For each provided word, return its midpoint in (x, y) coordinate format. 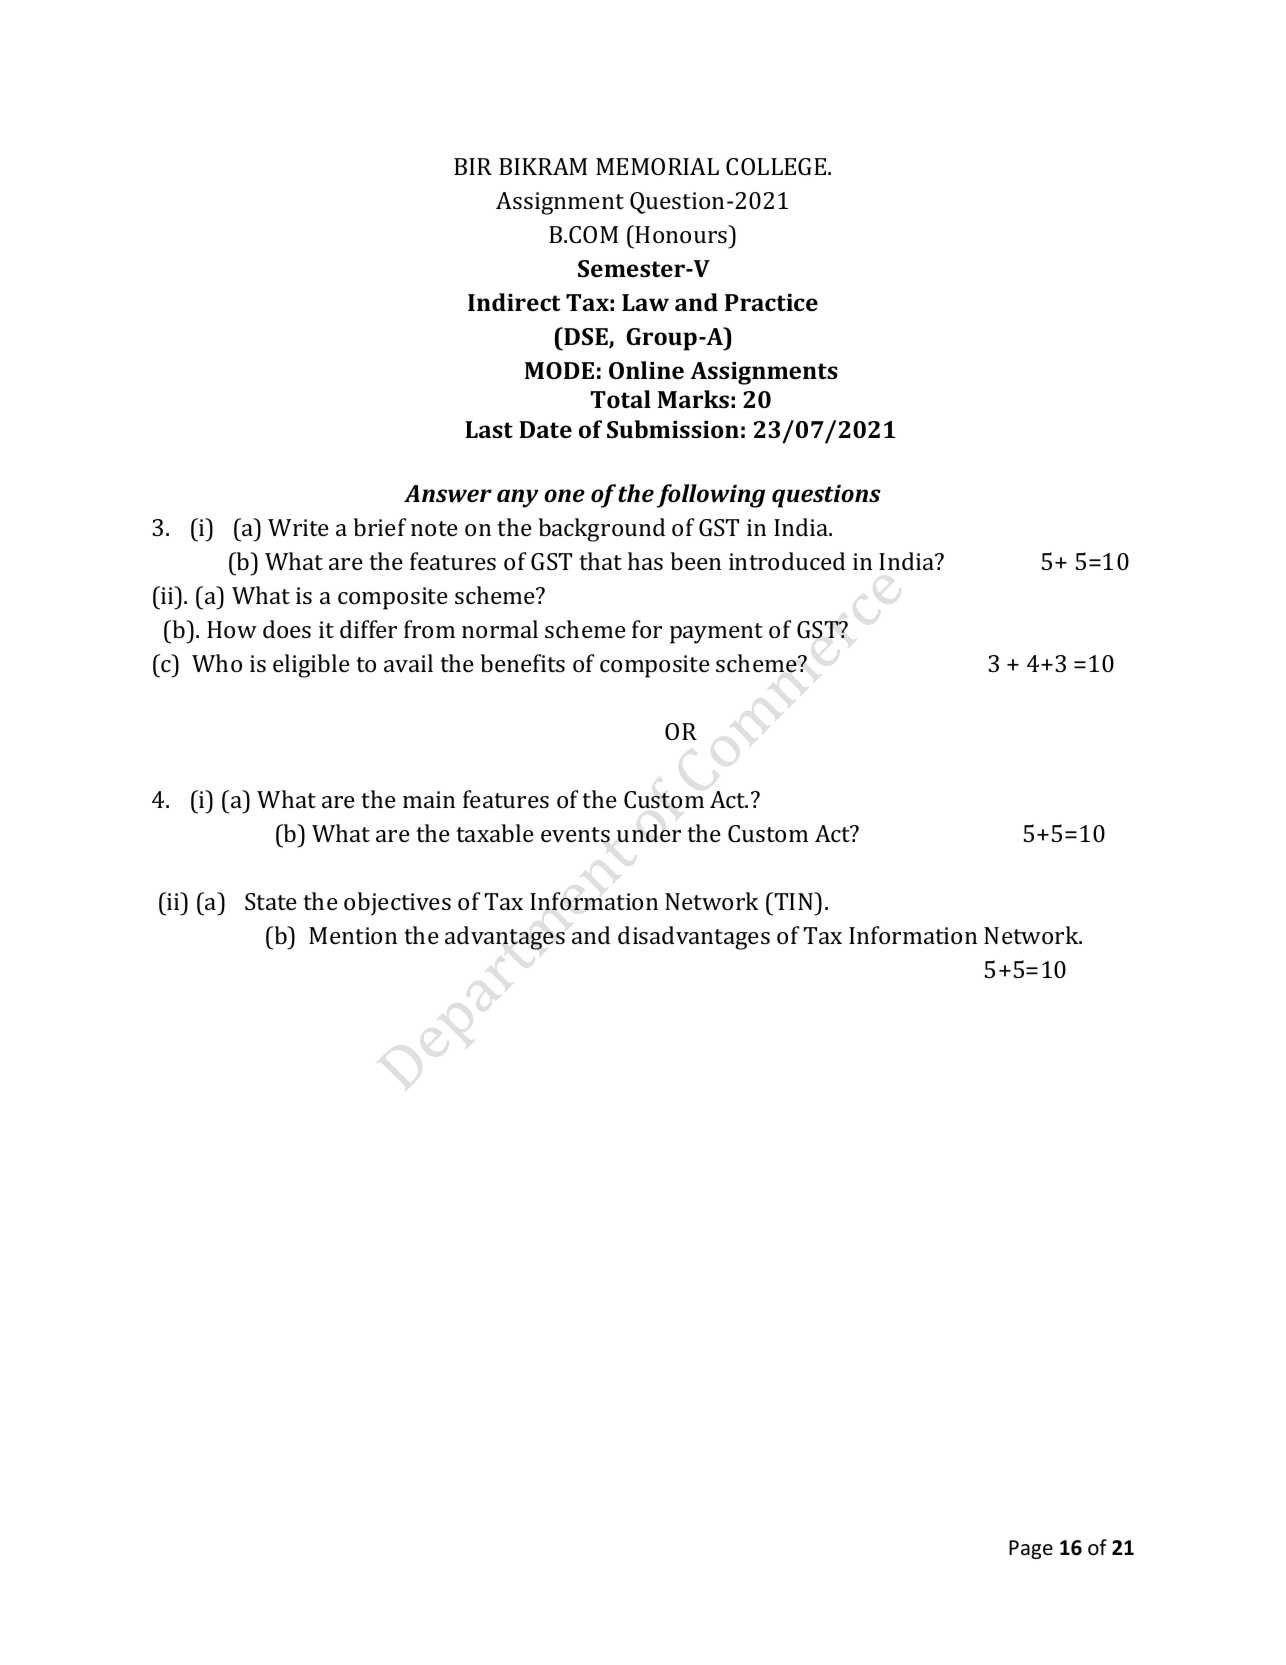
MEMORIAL (657, 166)
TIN (795, 901)
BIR (473, 166)
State (271, 901)
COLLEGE (777, 166)
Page (1031, 1549)
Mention (353, 935)
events (575, 835)
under (649, 833)
